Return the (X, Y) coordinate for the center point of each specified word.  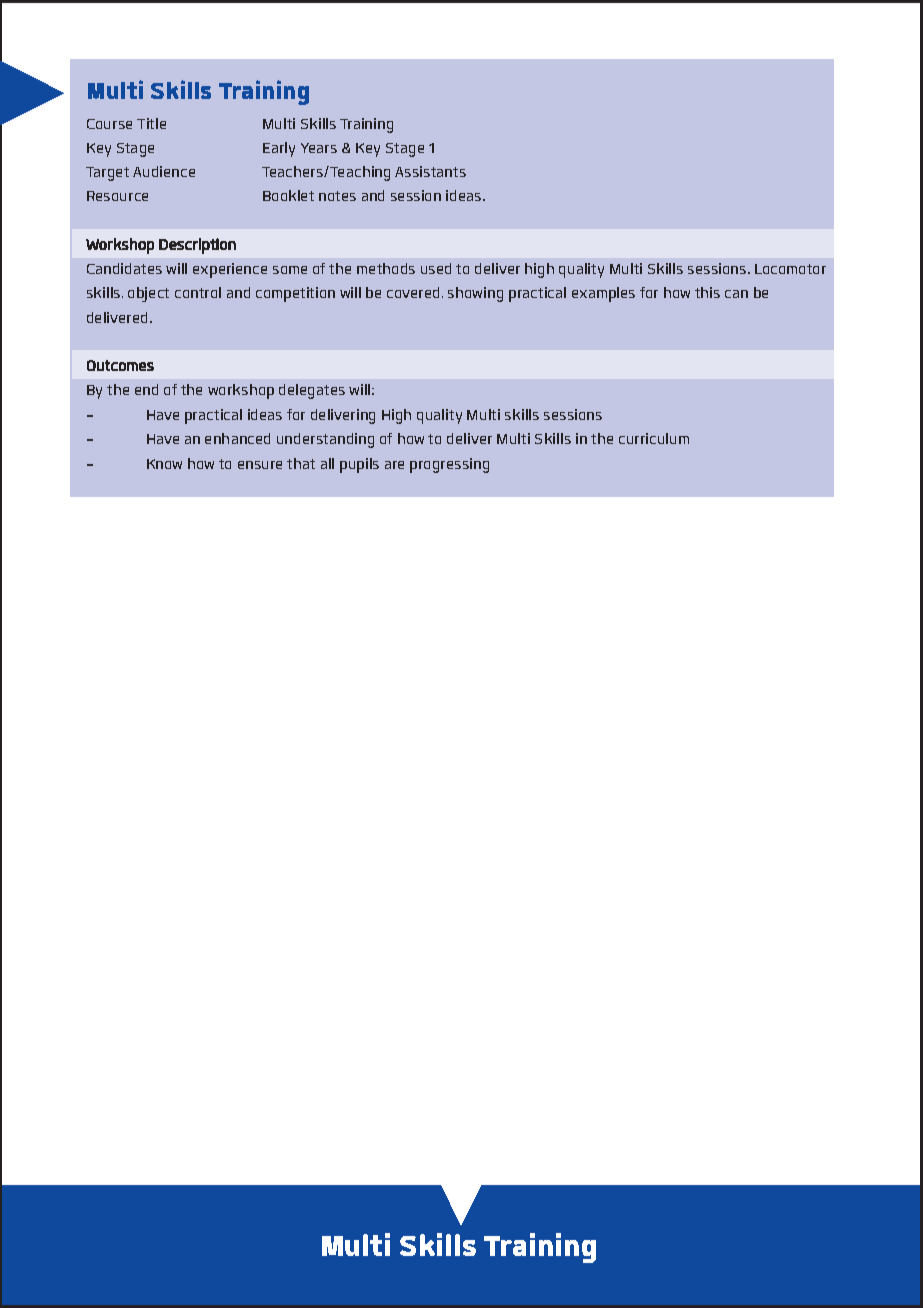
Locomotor (790, 269)
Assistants (430, 171)
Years (319, 148)
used (436, 268)
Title (151, 123)
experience (230, 270)
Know (164, 464)
